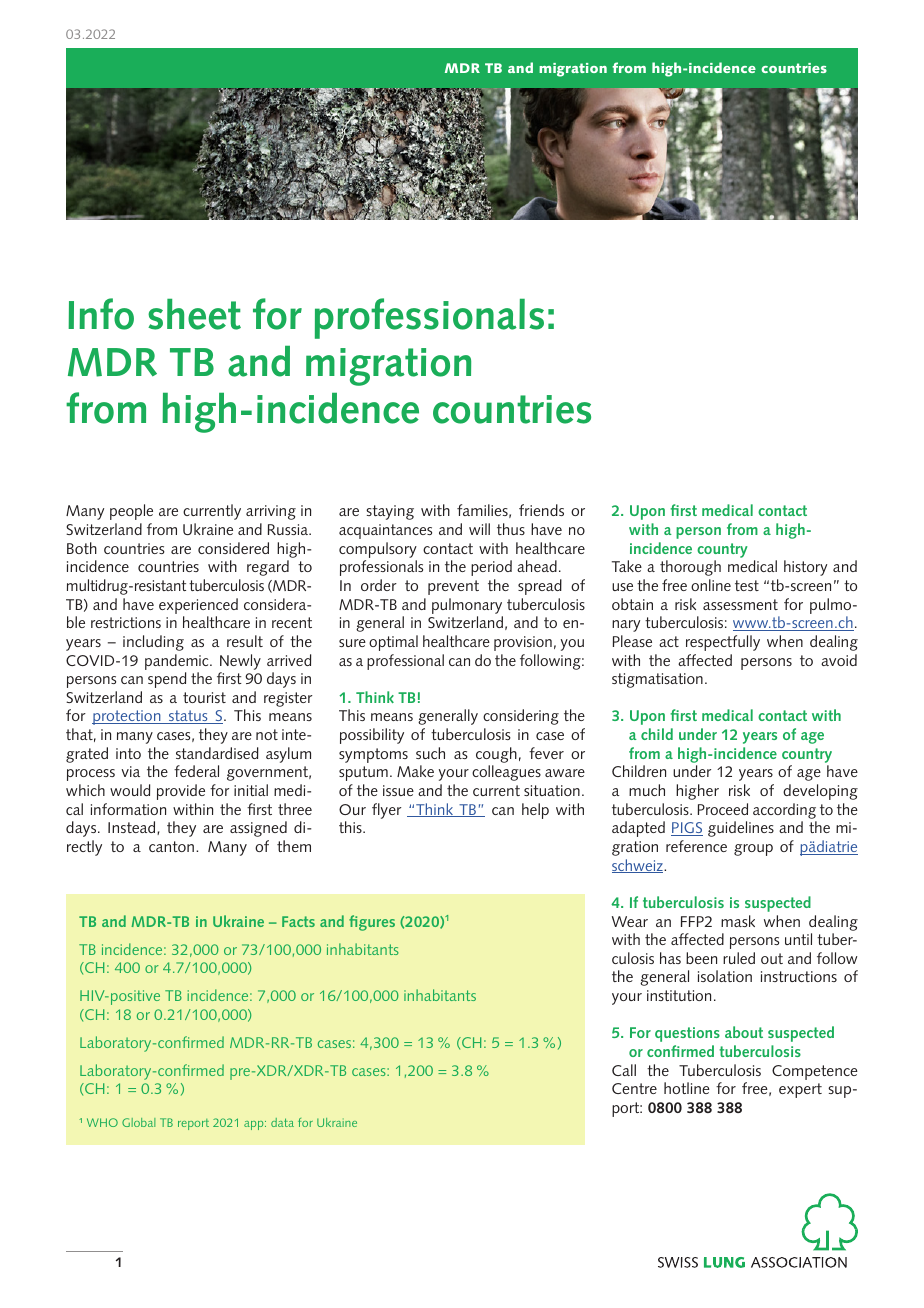 The height and width of the screenshot is (1308, 924). Describe the element at coordinates (173, 846) in the screenshot. I see `canton` at that location.
